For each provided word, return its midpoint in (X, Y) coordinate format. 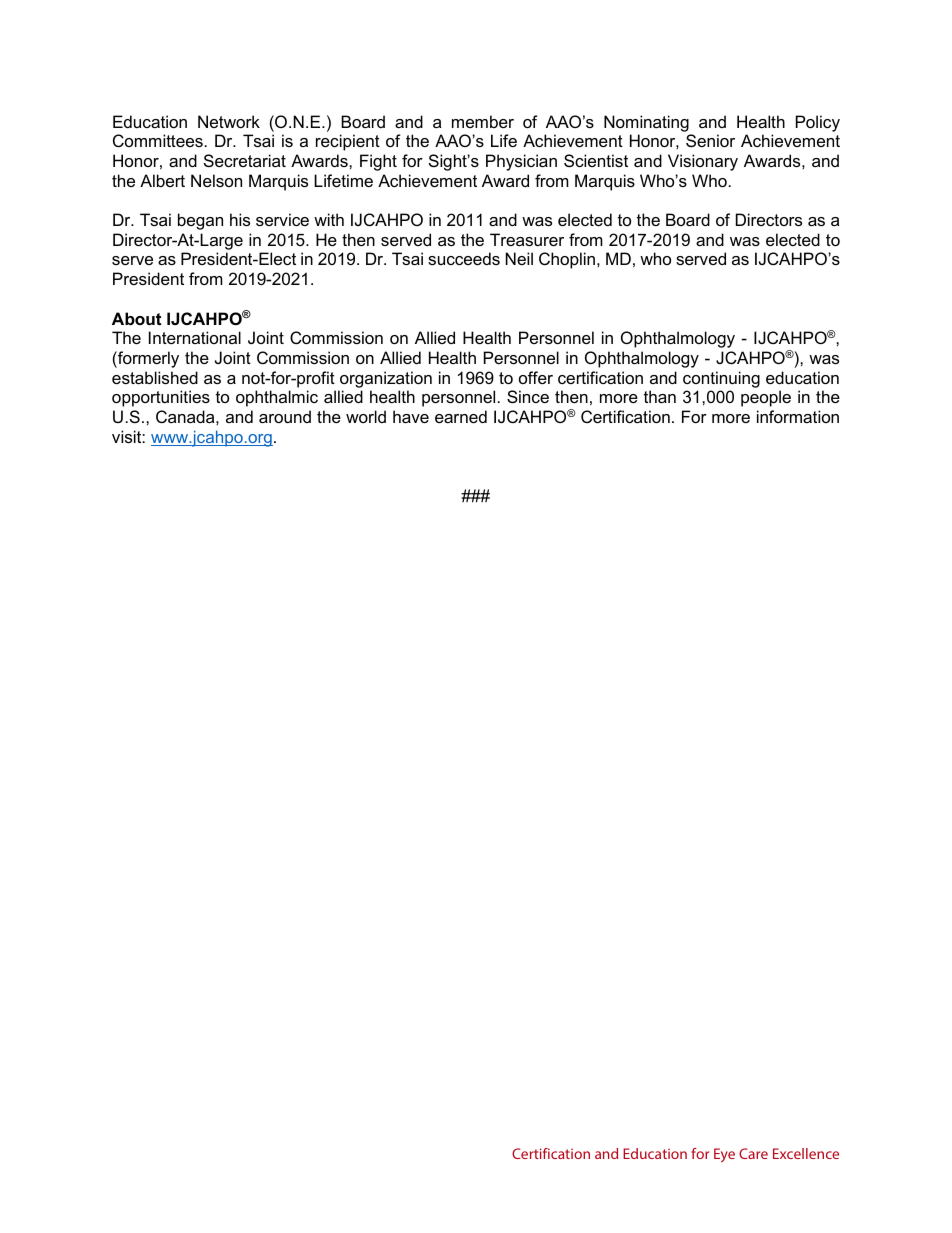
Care (753, 1153)
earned (461, 416)
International (195, 337)
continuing (721, 379)
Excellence (806, 1153)
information (798, 416)
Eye (724, 1155)
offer (536, 377)
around (285, 416)
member (483, 121)
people (766, 398)
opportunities (161, 398)
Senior (710, 140)
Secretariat (245, 160)
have (411, 416)
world (366, 416)
